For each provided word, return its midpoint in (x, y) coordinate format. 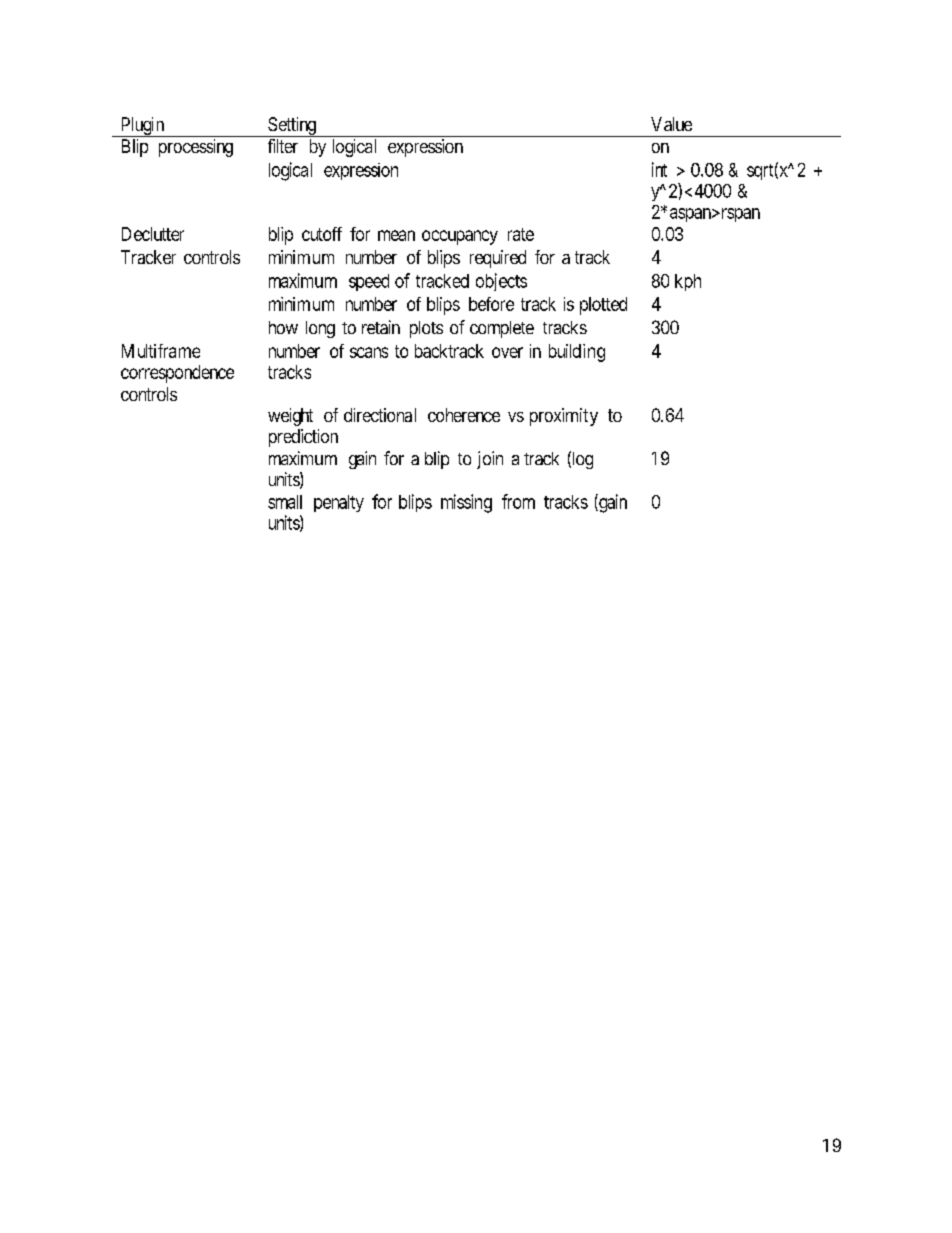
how (283, 327)
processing (196, 148)
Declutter (153, 234)
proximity (564, 417)
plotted (603, 306)
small (285, 502)
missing (466, 503)
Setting (292, 127)
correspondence (177, 374)
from (518, 501)
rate (521, 234)
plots (426, 329)
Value (671, 124)
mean (396, 235)
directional (380, 415)
